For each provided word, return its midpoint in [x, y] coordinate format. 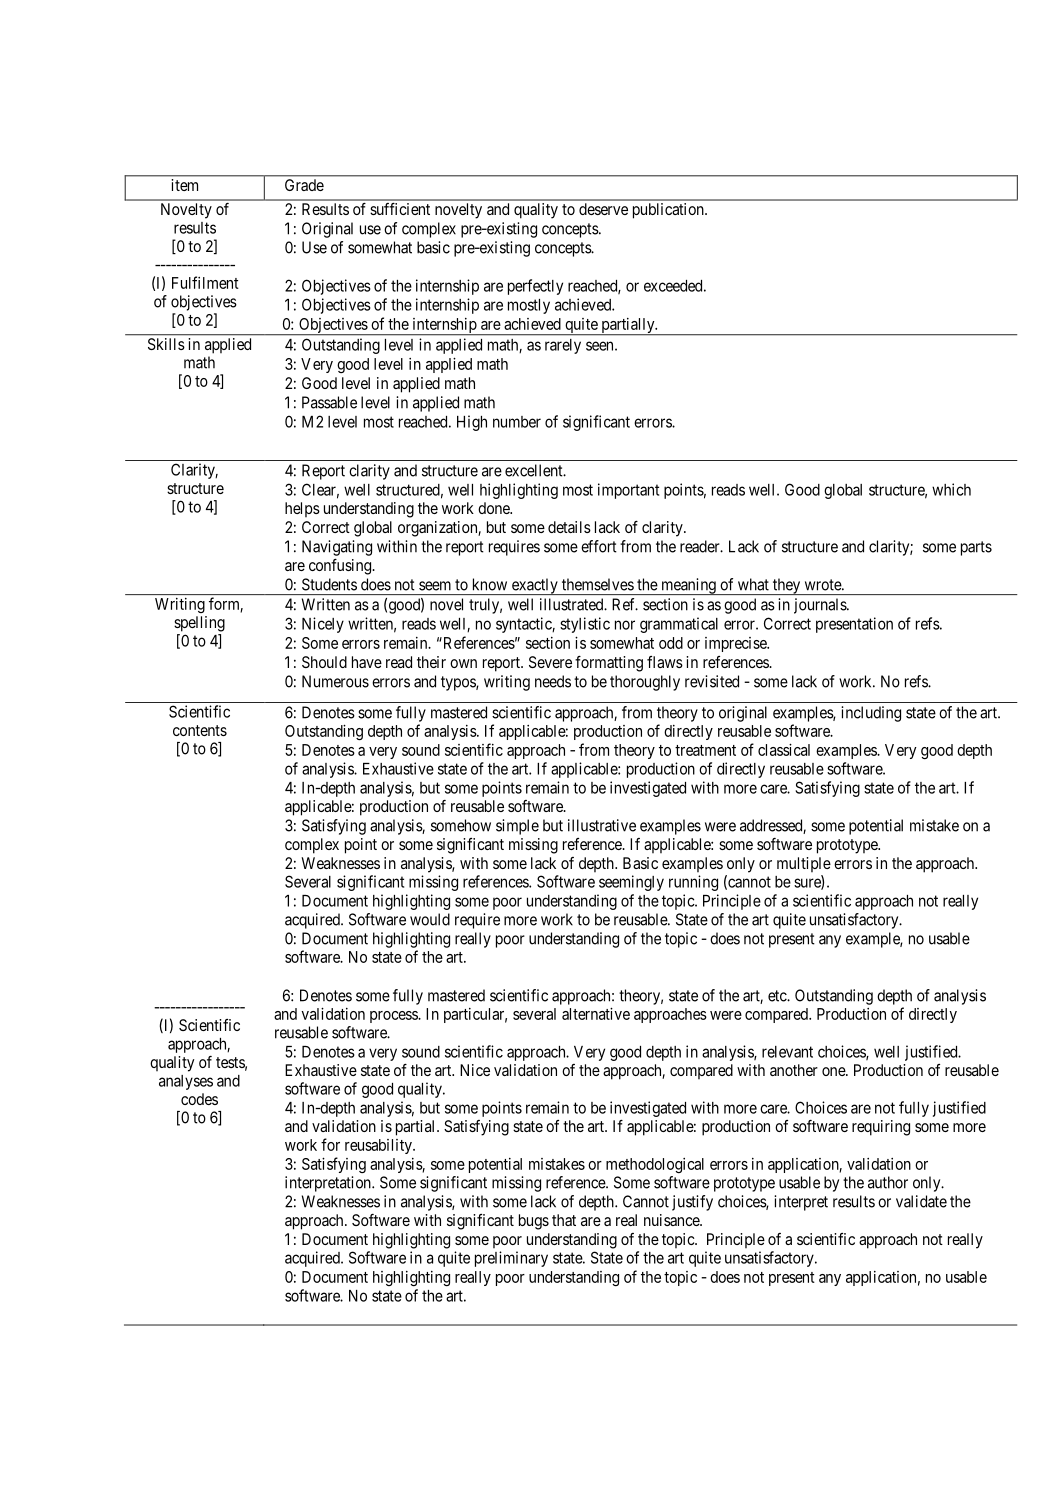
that [564, 1220]
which [951, 489]
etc [778, 996]
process [394, 1017]
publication [669, 211]
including [871, 714]
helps [302, 509]
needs [553, 681]
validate [921, 1201]
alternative [596, 1013]
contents [200, 730]
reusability [379, 1146]
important [628, 491]
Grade [304, 185]
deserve [603, 209]
